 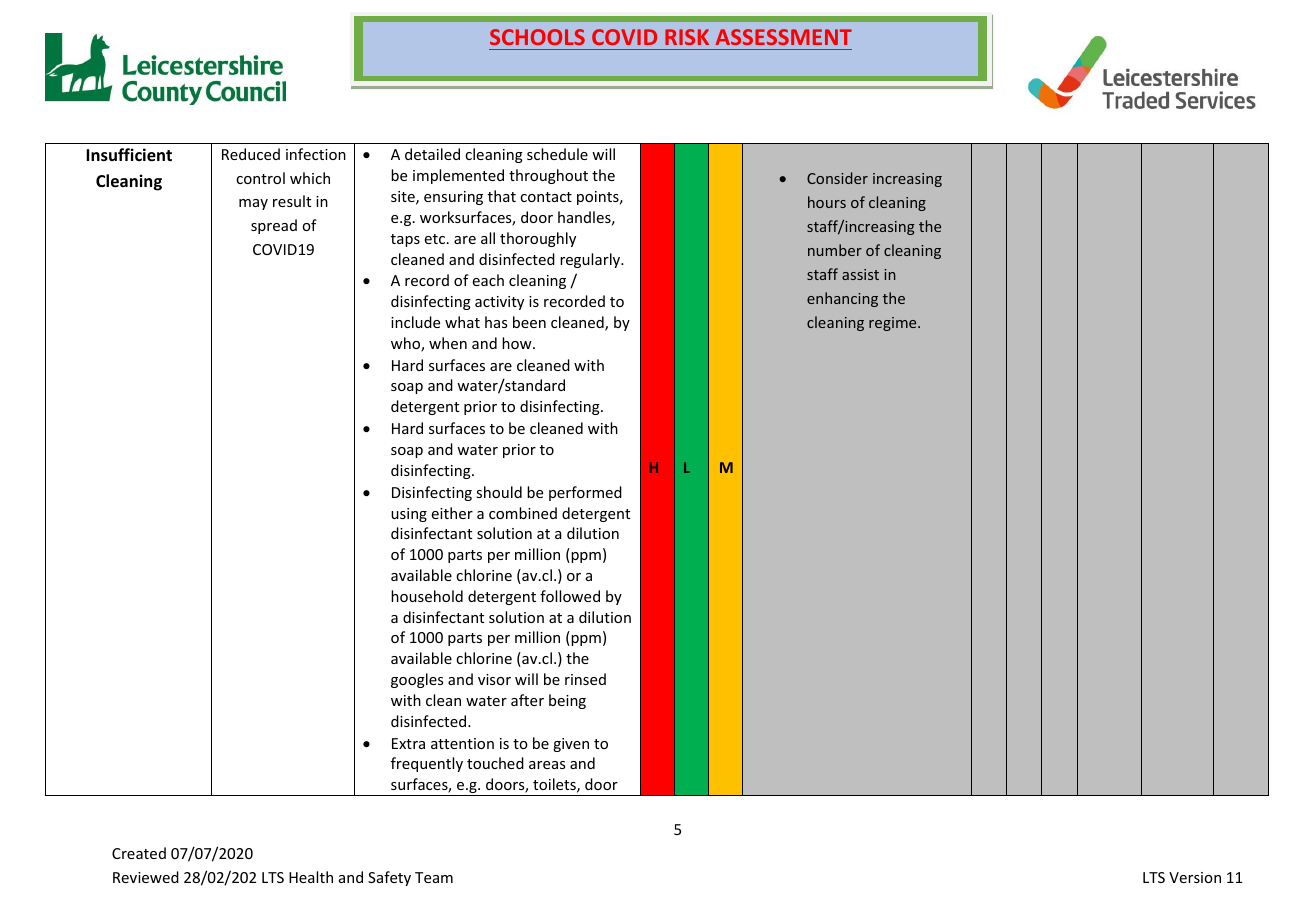 What do you see at coordinates (311, 877) in the screenshot?
I see `Health` at bounding box center [311, 877].
